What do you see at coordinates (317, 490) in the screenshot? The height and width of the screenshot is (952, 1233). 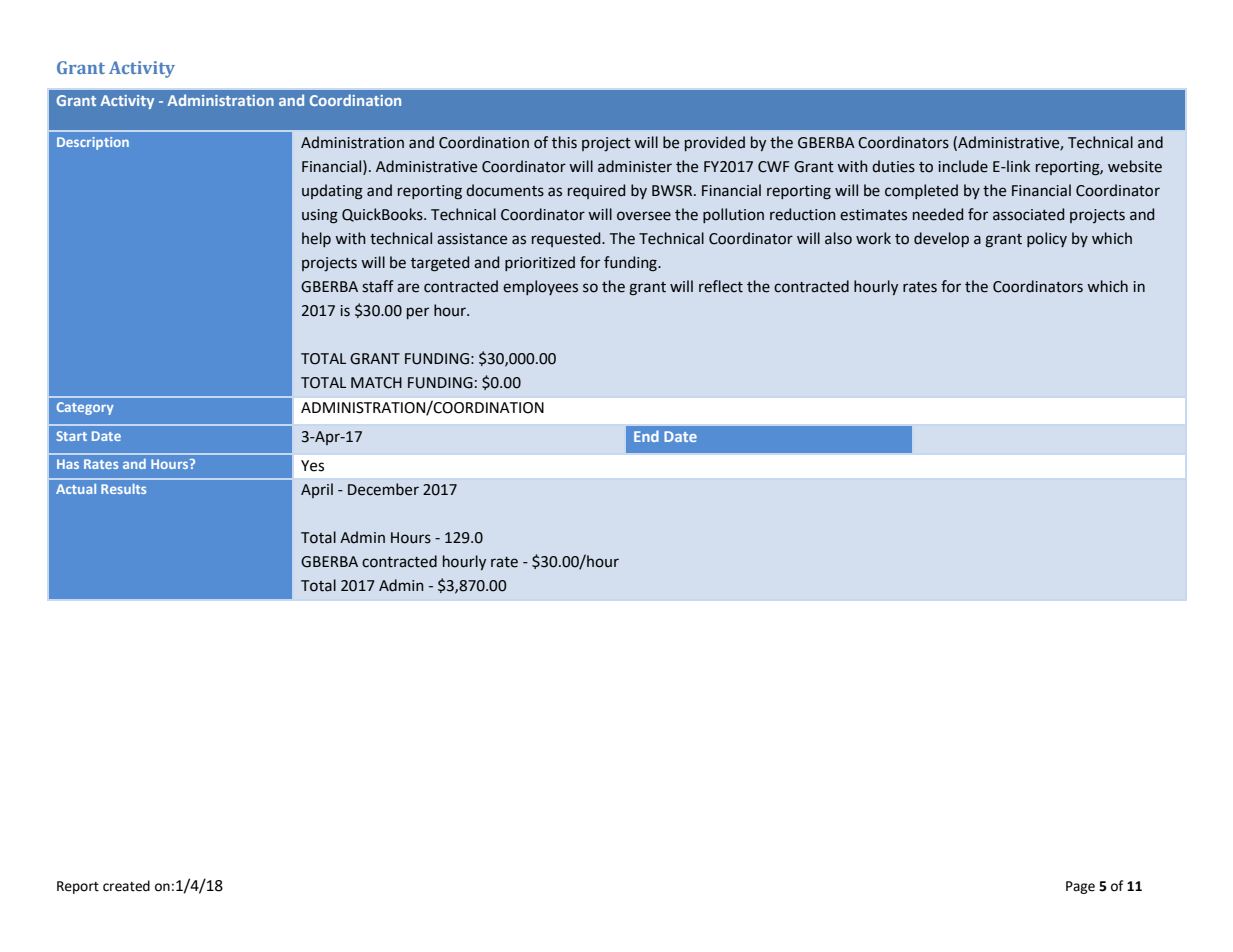 I see `April` at bounding box center [317, 490].
